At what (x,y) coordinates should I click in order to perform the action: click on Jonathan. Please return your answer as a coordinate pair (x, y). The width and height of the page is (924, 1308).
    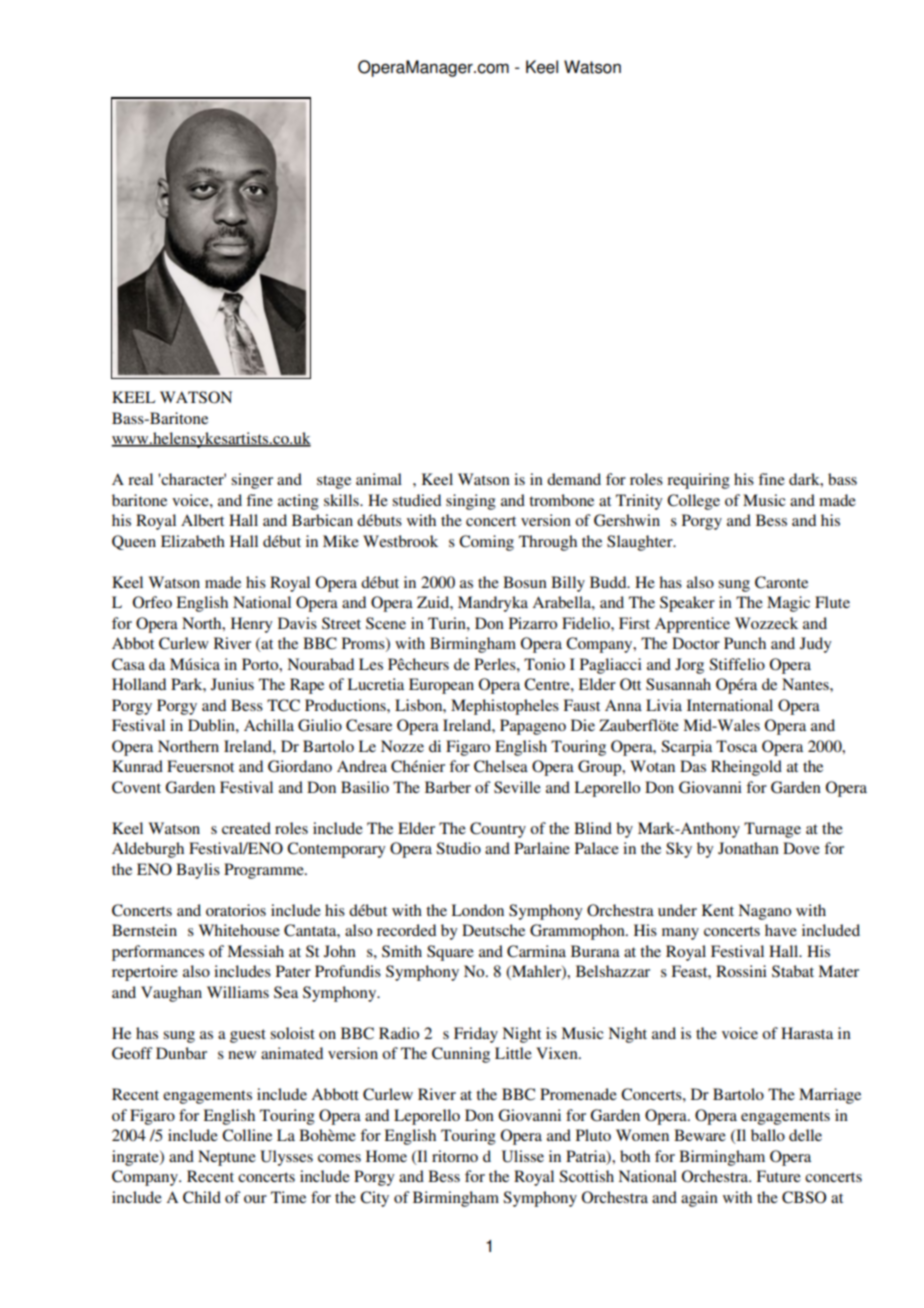
    Looking at the image, I should click on (748, 848).
